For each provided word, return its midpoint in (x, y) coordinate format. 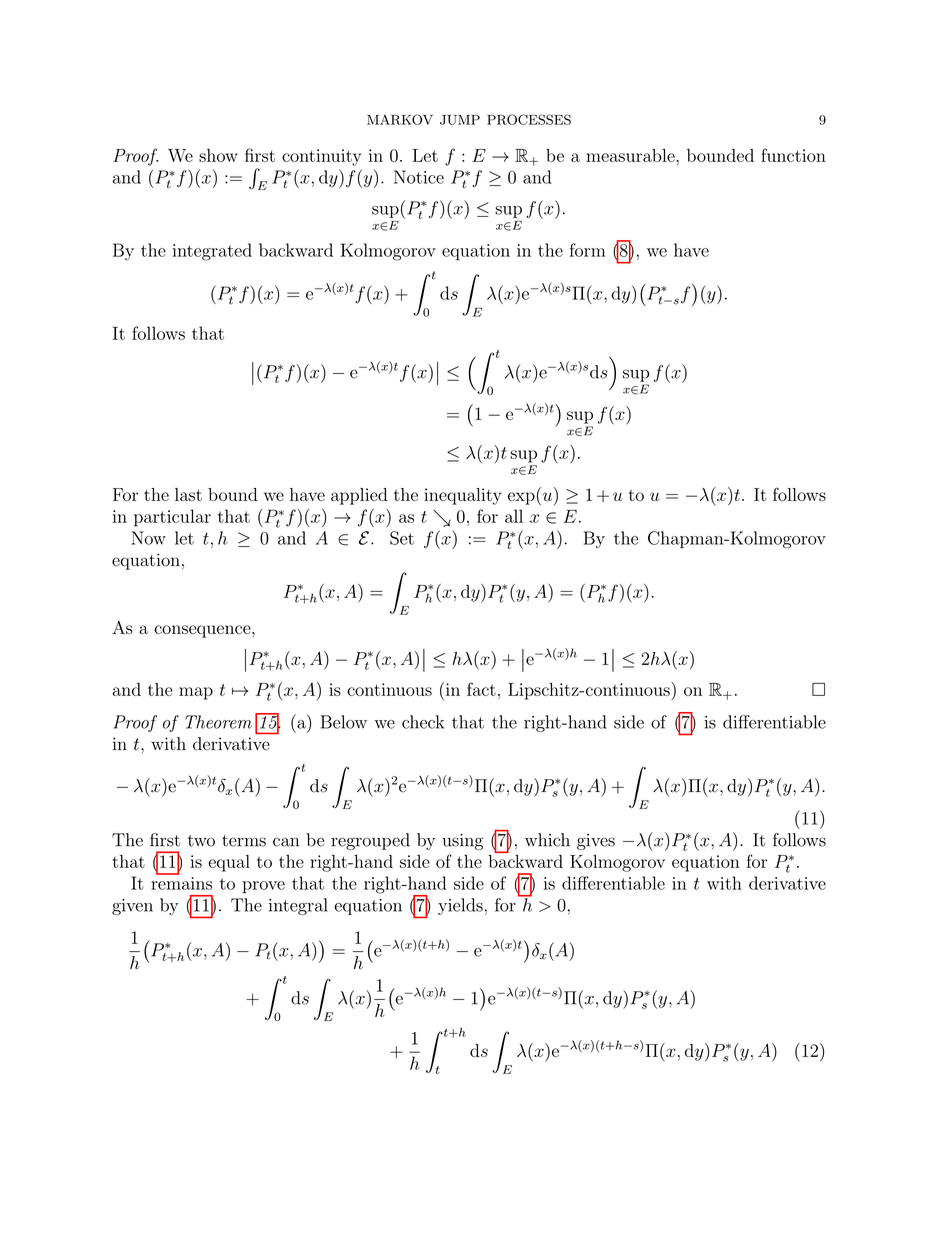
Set (402, 538)
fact (481, 689)
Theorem (218, 722)
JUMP (460, 120)
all (514, 516)
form (587, 250)
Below (343, 722)
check (423, 722)
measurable (631, 155)
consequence (203, 631)
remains (181, 883)
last (188, 494)
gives (596, 842)
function (793, 155)
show (218, 155)
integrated (212, 252)
